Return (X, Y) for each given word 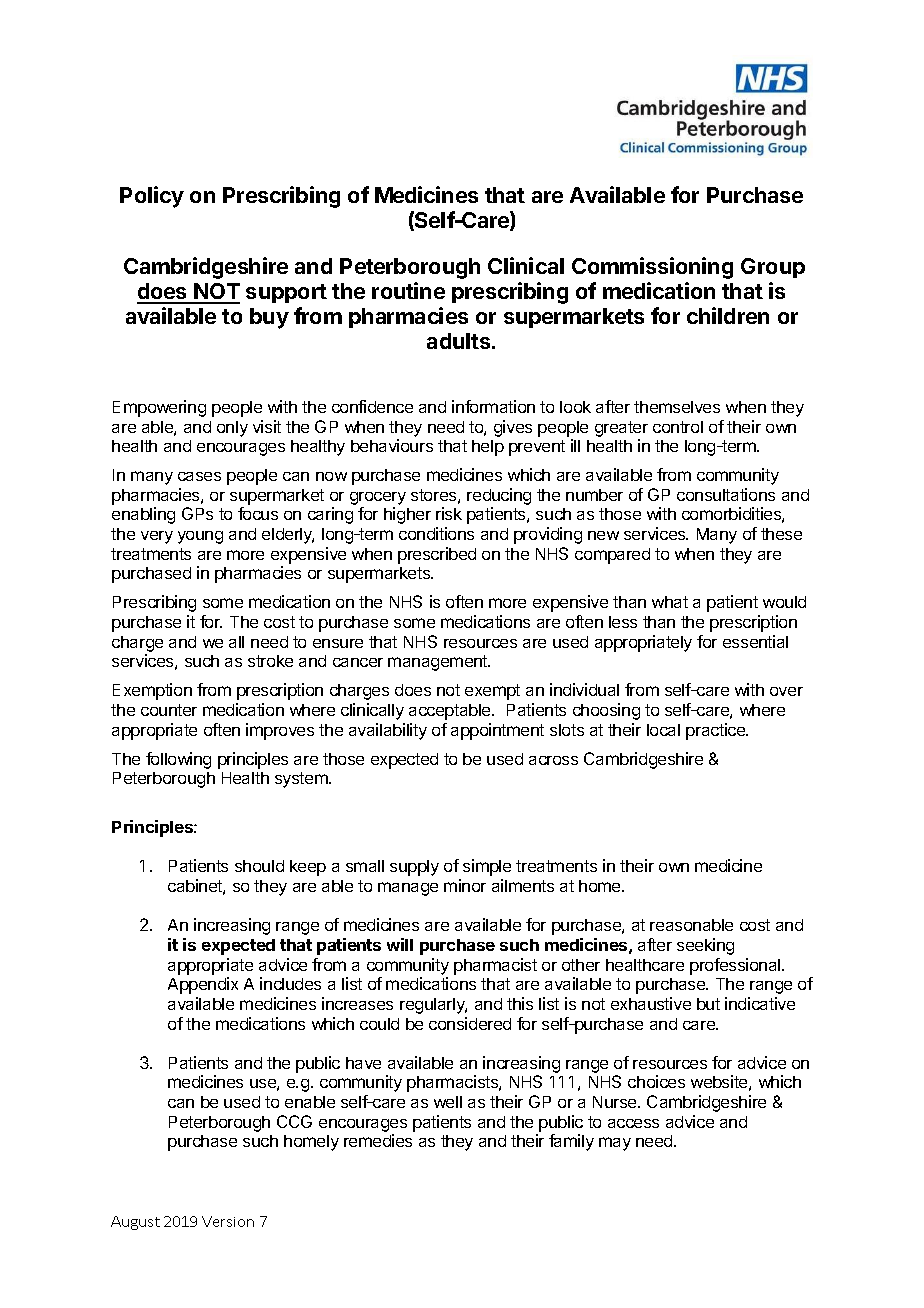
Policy (152, 197)
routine (408, 290)
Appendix (203, 985)
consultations (726, 494)
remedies (378, 1140)
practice (717, 731)
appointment (497, 731)
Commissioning (652, 268)
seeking (705, 946)
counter (169, 710)
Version (228, 1221)
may (615, 1144)
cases (199, 476)
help (488, 448)
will (400, 944)
